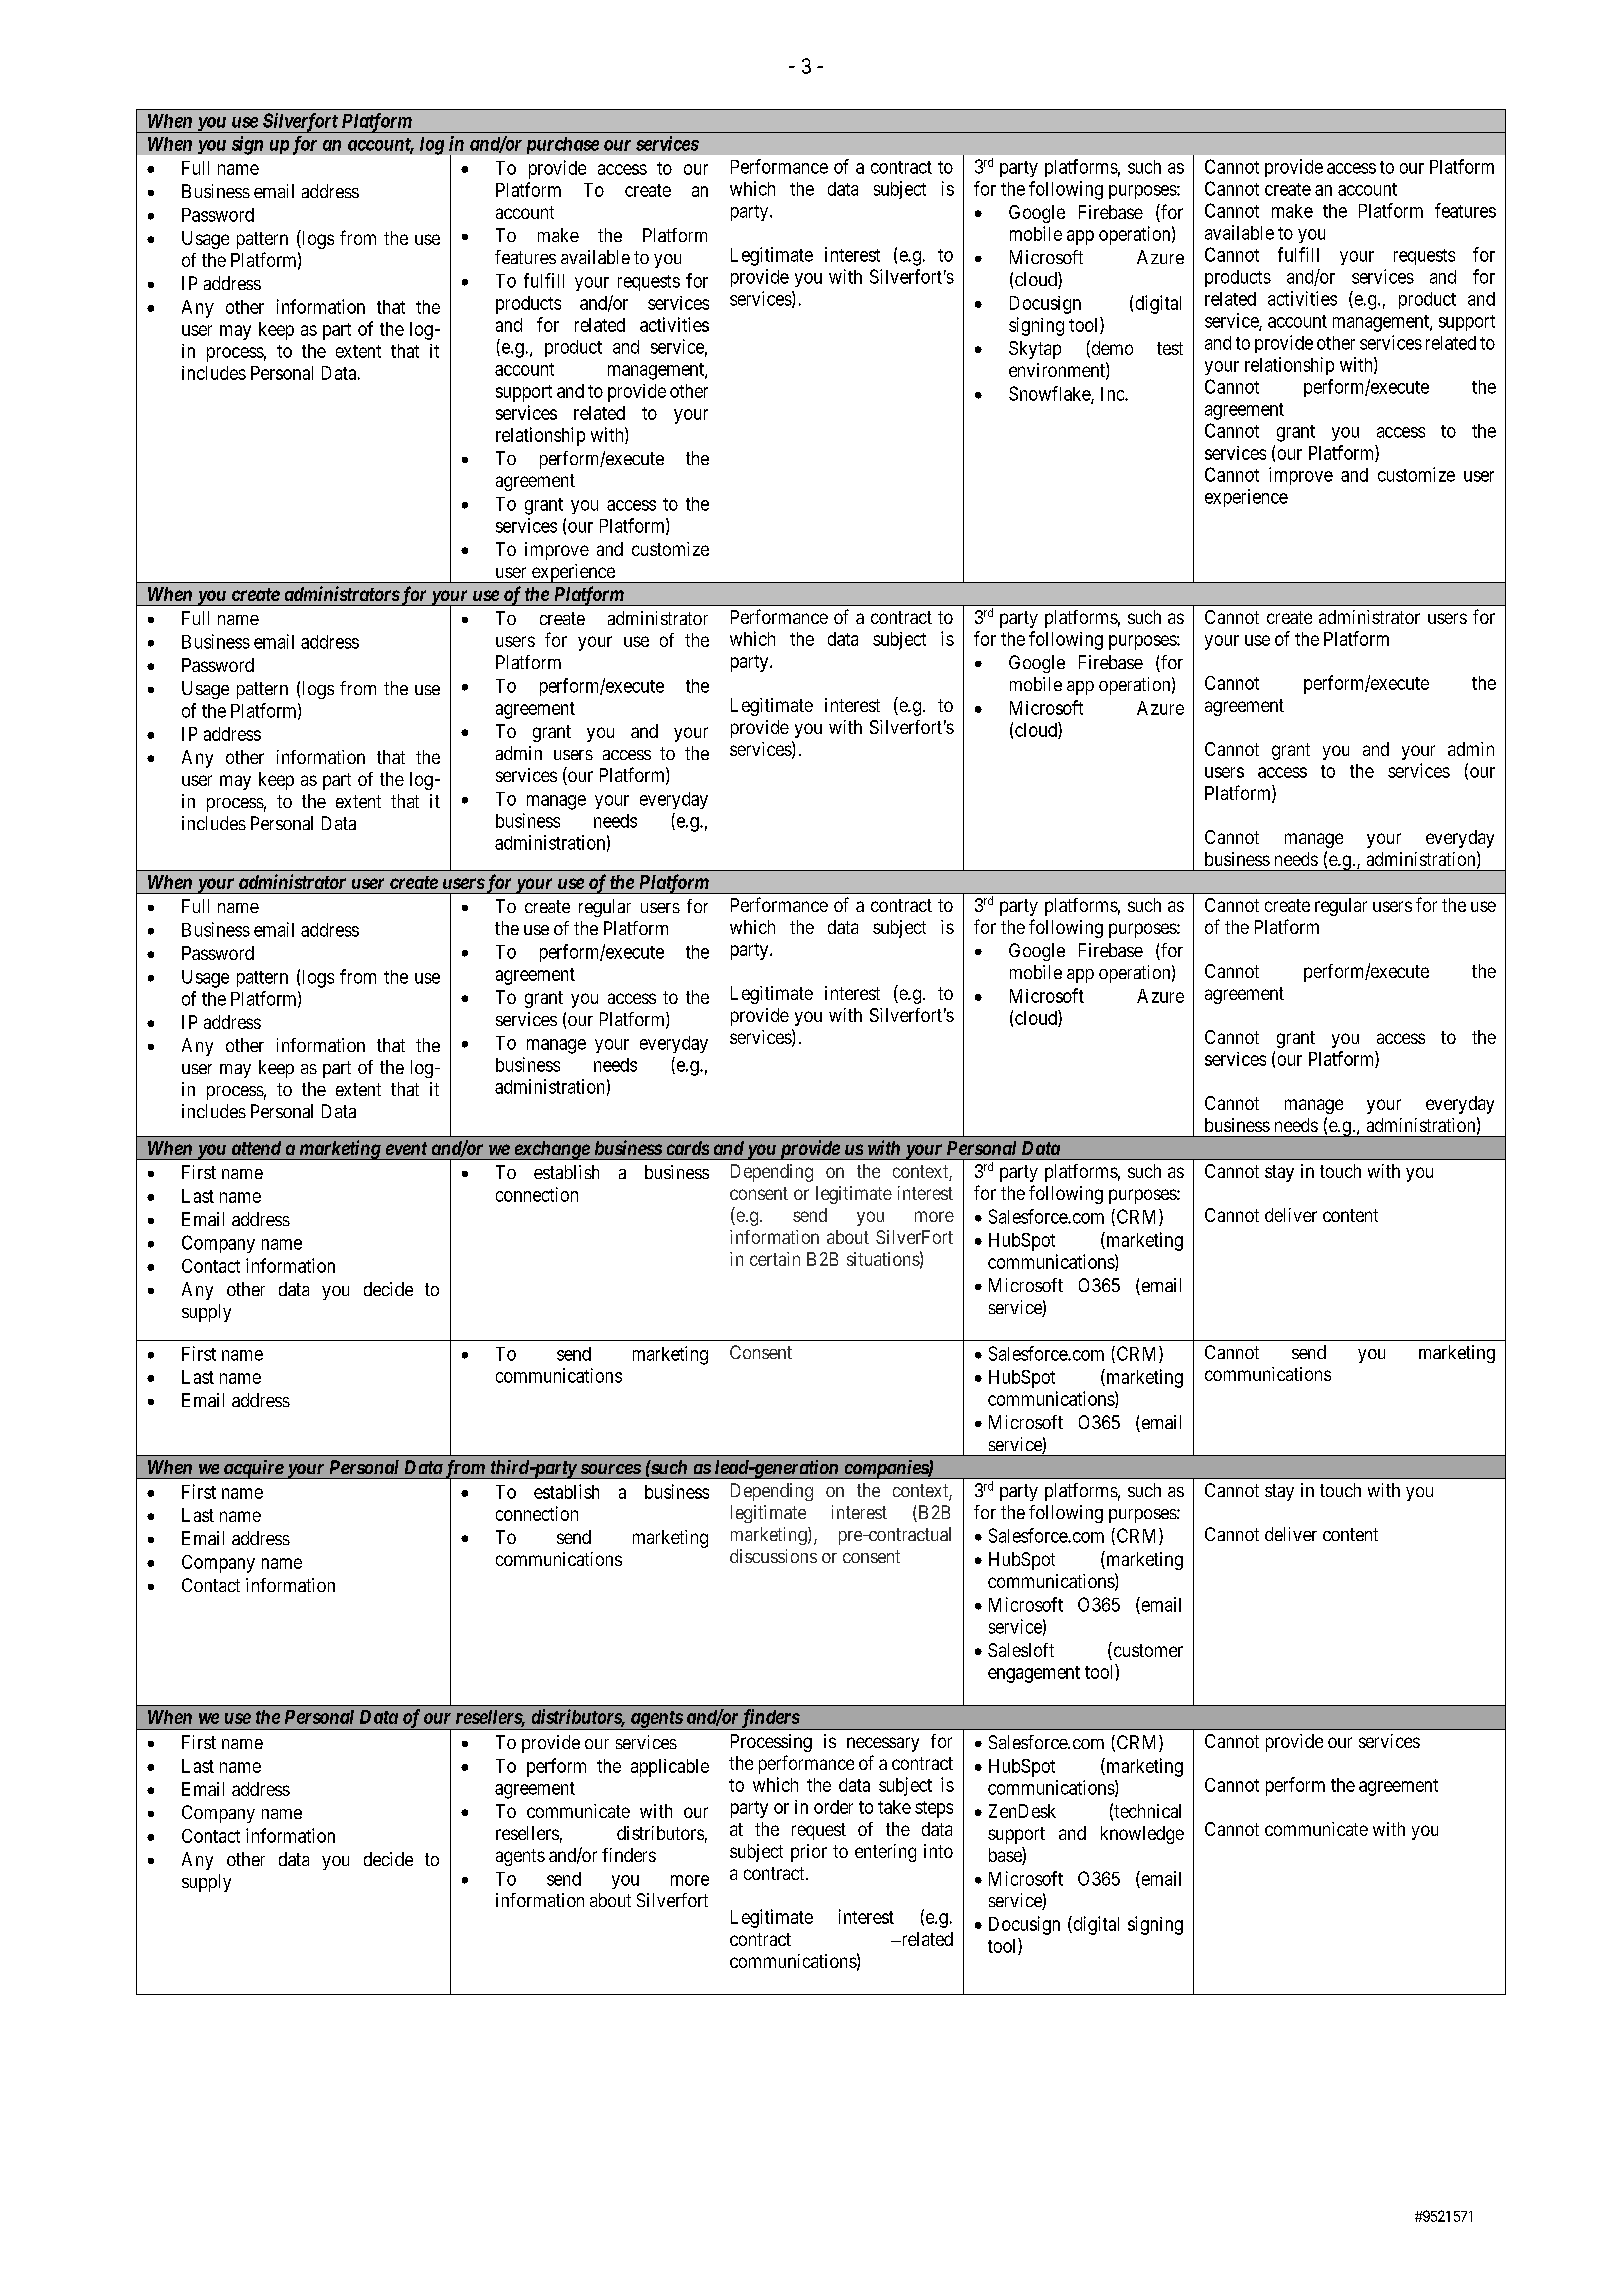 This screenshot has width=1611, height=2279. Describe the element at coordinates (1142, 1835) in the screenshot. I see `knowledge` at that location.
